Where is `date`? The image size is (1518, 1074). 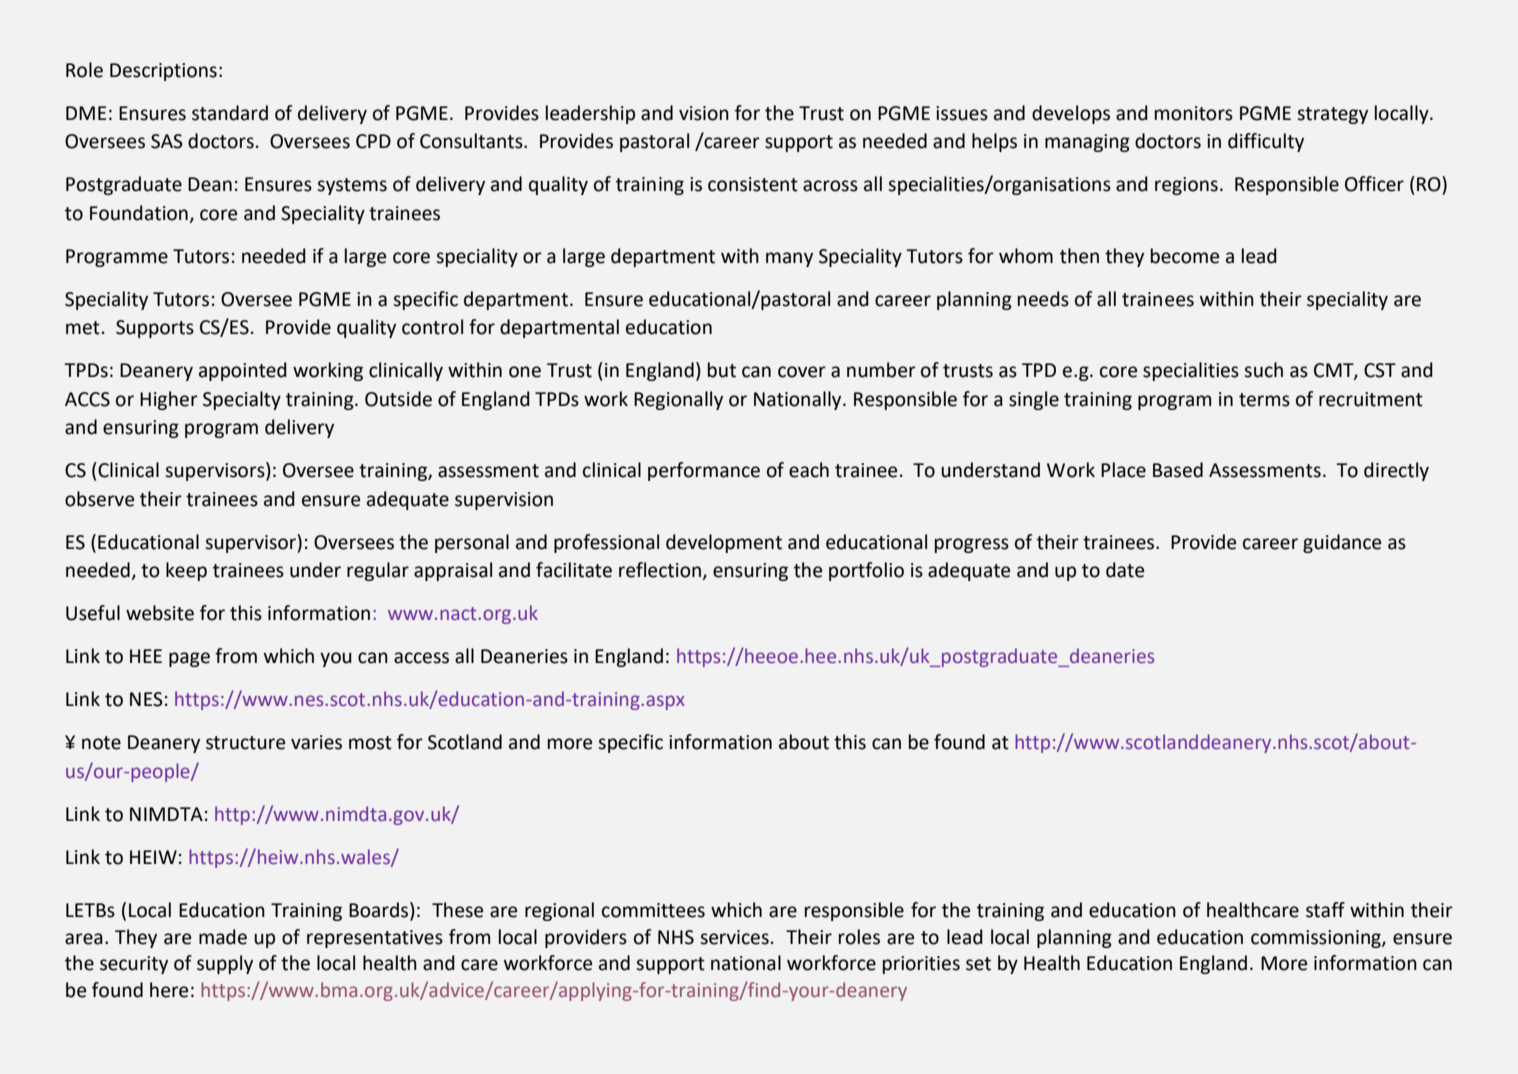 date is located at coordinates (1125, 570).
